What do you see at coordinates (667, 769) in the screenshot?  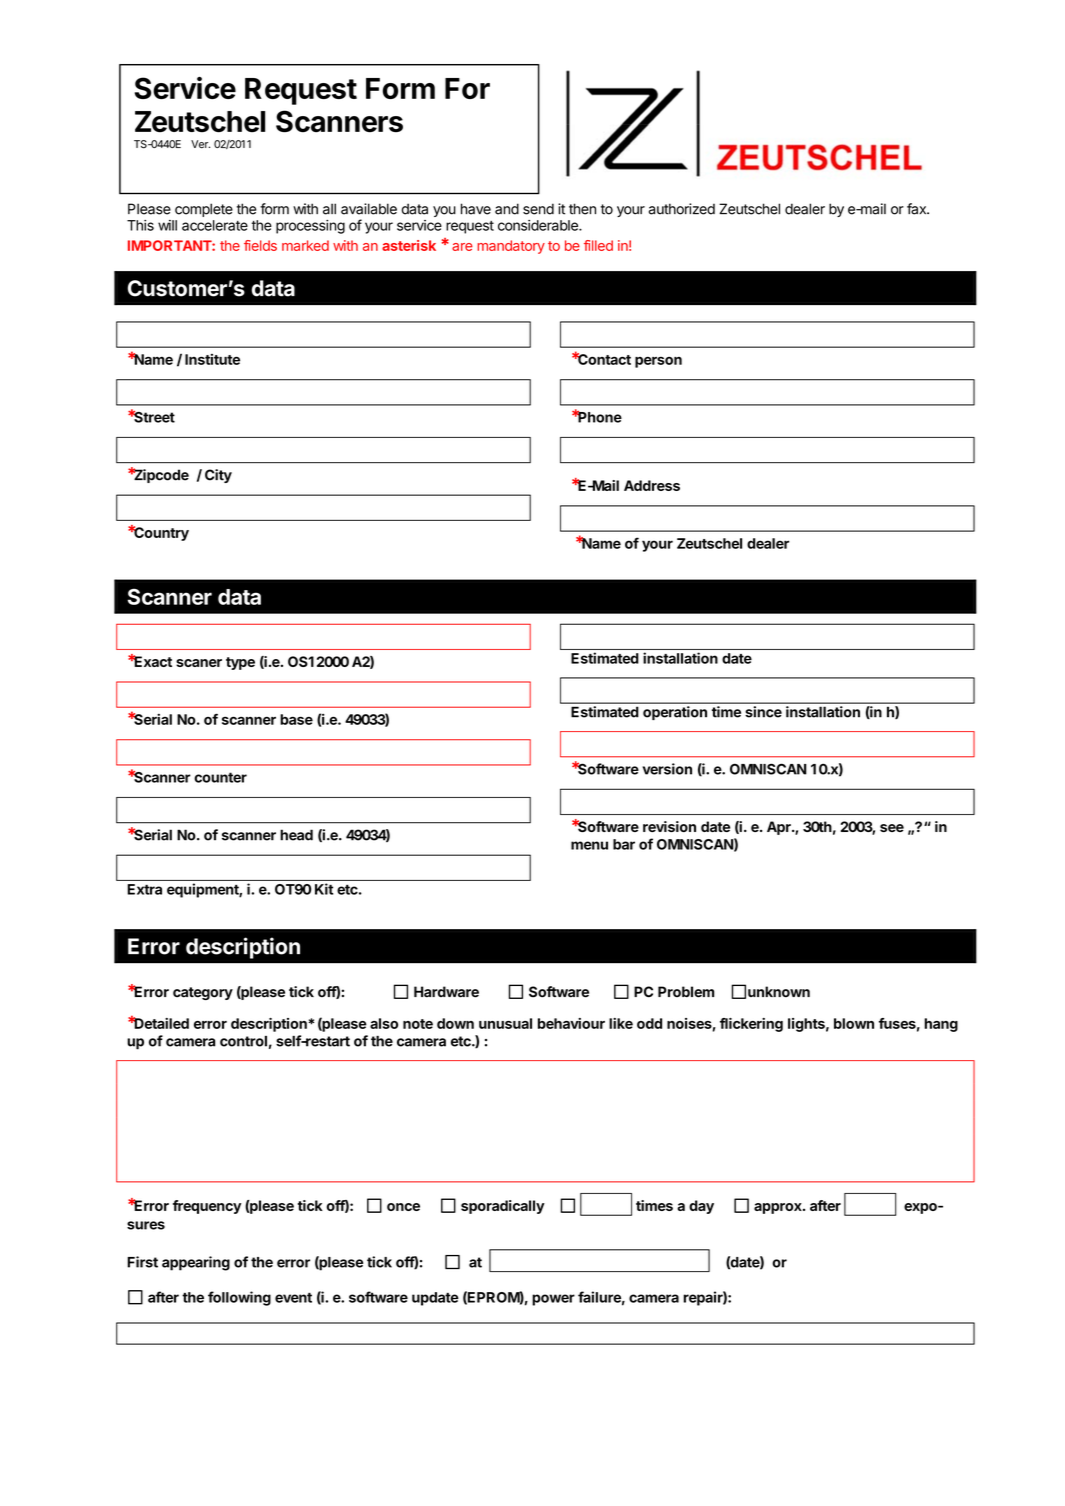 I see `version` at bounding box center [667, 769].
